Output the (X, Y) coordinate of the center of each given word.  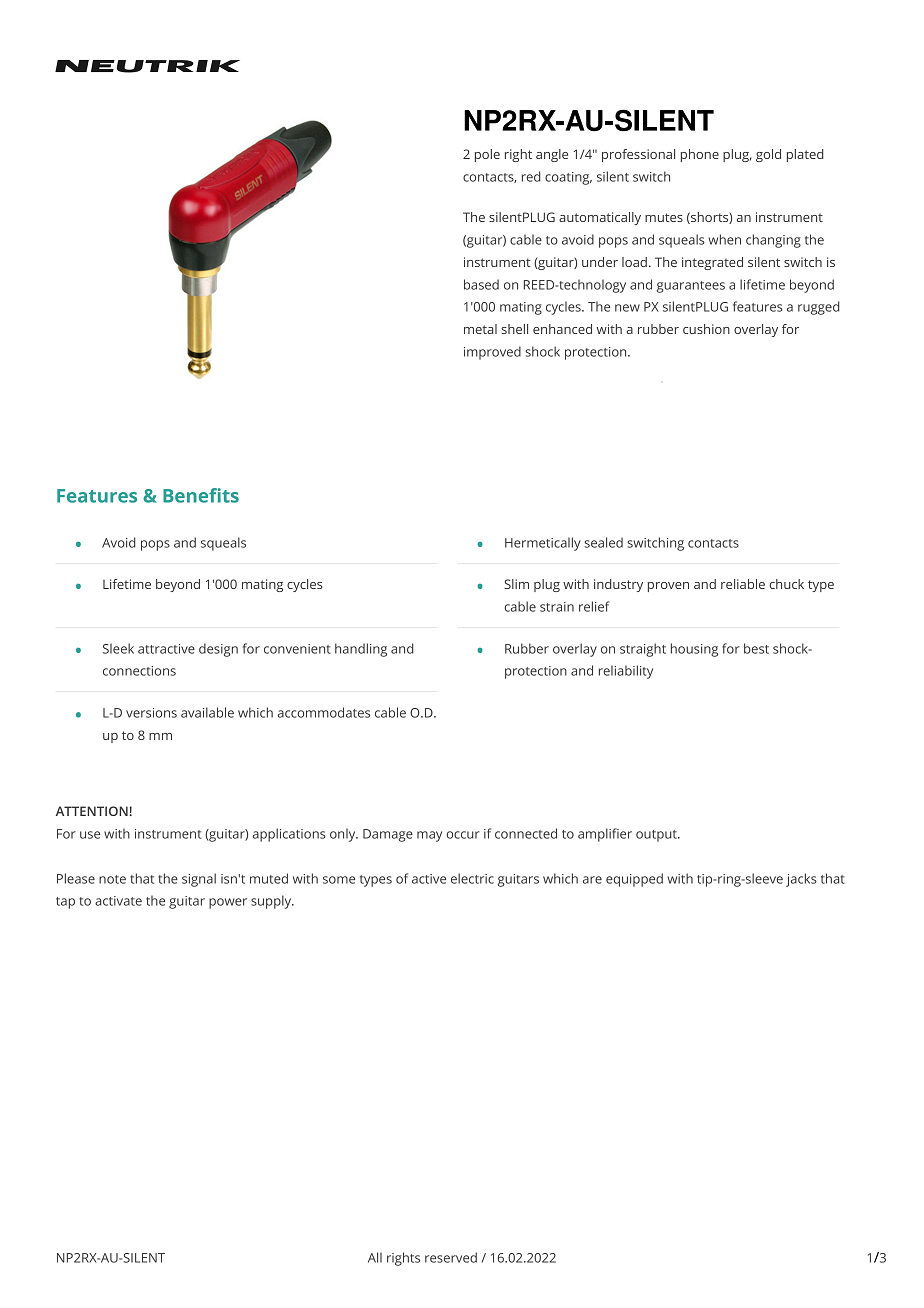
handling (361, 650)
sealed (603, 542)
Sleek (118, 648)
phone (700, 155)
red (531, 176)
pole (487, 155)
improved (492, 353)
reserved (451, 1257)
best (756, 648)
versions (151, 713)
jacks (801, 880)
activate (118, 901)
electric (472, 878)
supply (272, 902)
